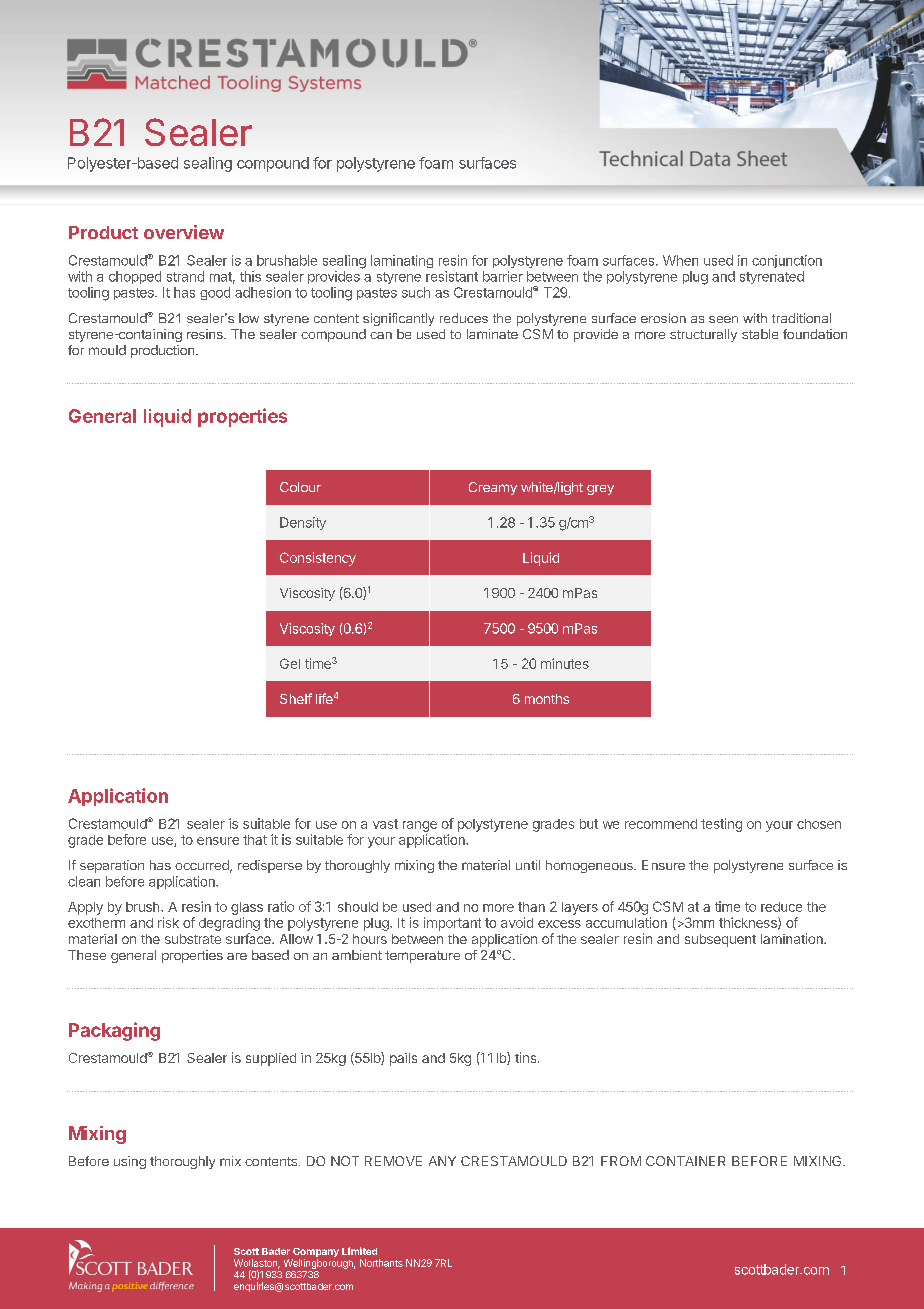  What do you see at coordinates (720, 940) in the image?
I see `subsequent` at bounding box center [720, 940].
